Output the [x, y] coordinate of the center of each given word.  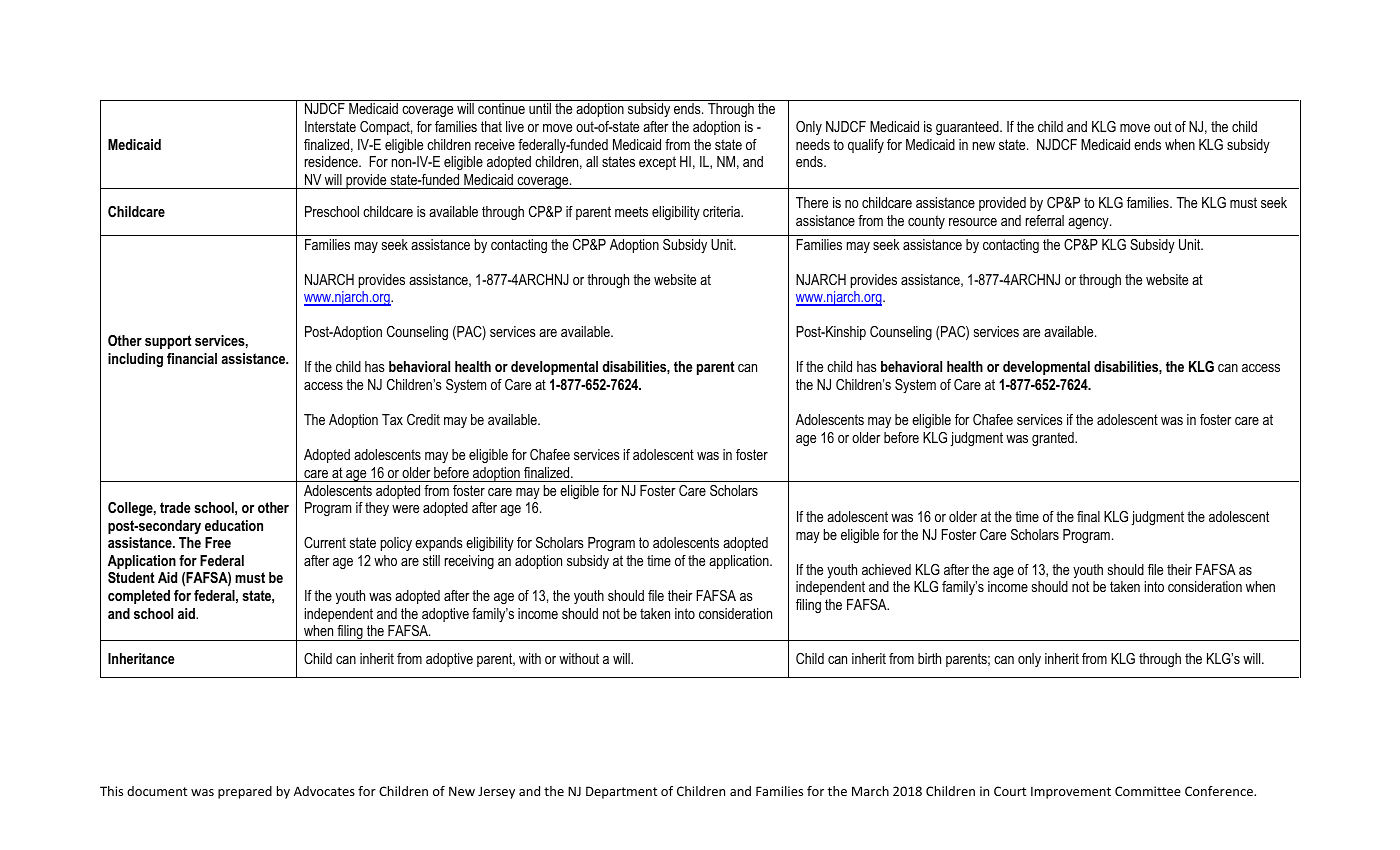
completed [139, 597]
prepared [245, 792]
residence [332, 161]
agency [1089, 223]
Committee [1148, 791]
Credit [423, 419]
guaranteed [968, 128]
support [168, 342]
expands [439, 544]
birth [929, 658]
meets [631, 211]
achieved [886, 569]
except [657, 163]
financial [192, 358]
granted [1054, 439]
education [234, 525]
